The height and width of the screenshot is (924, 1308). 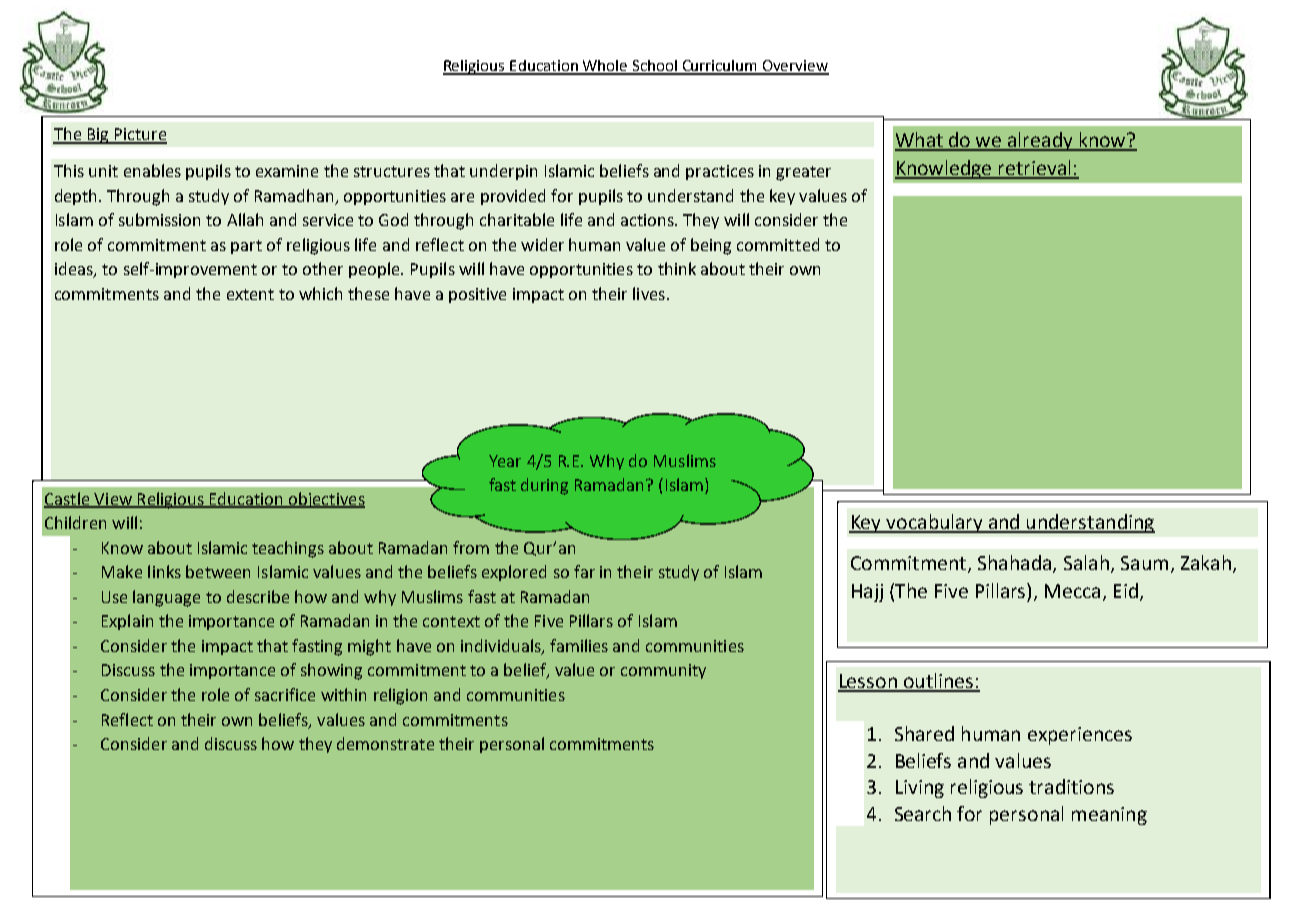 I want to click on Picture, so click(x=140, y=135).
